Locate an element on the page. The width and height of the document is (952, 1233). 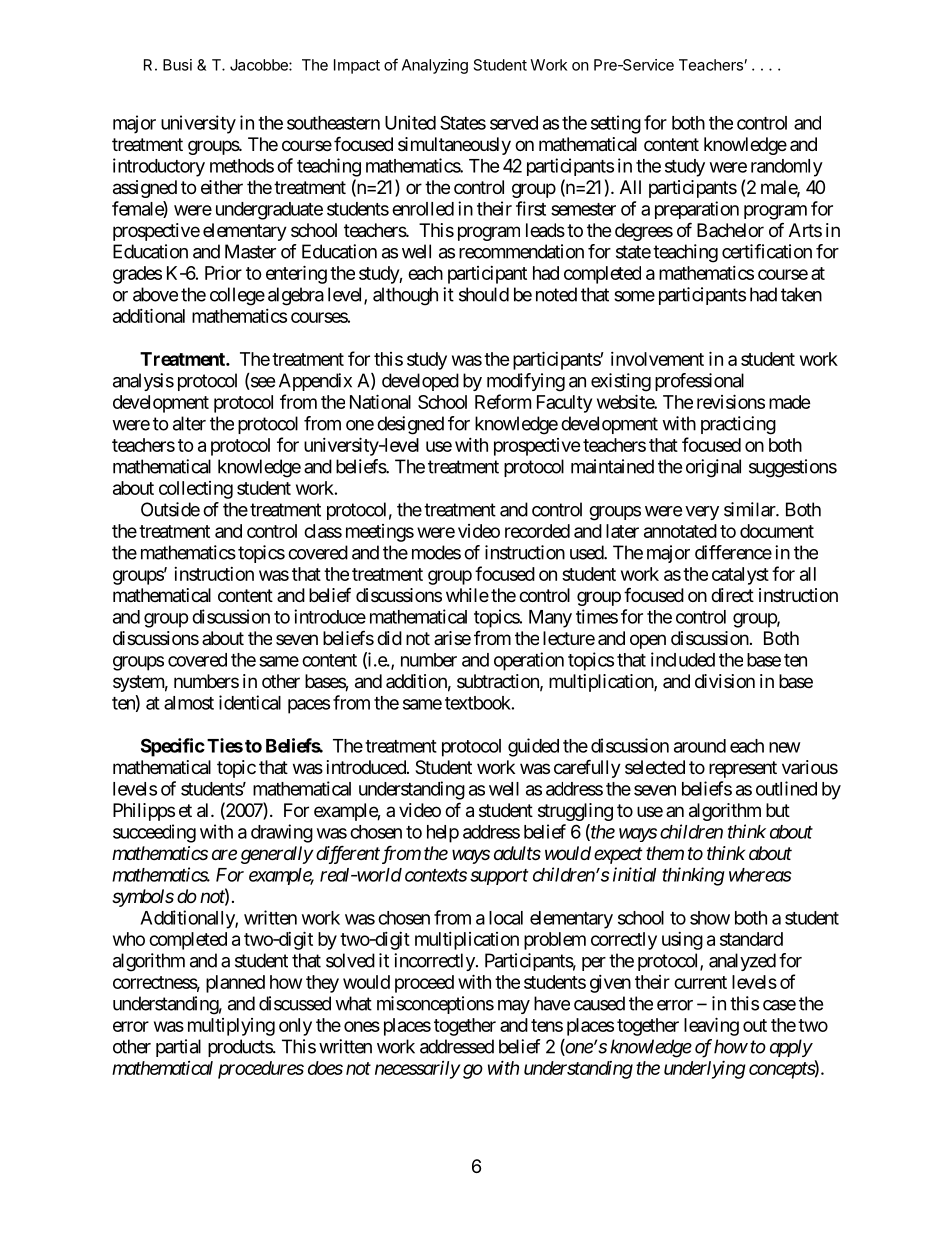
alter is located at coordinates (189, 423).
